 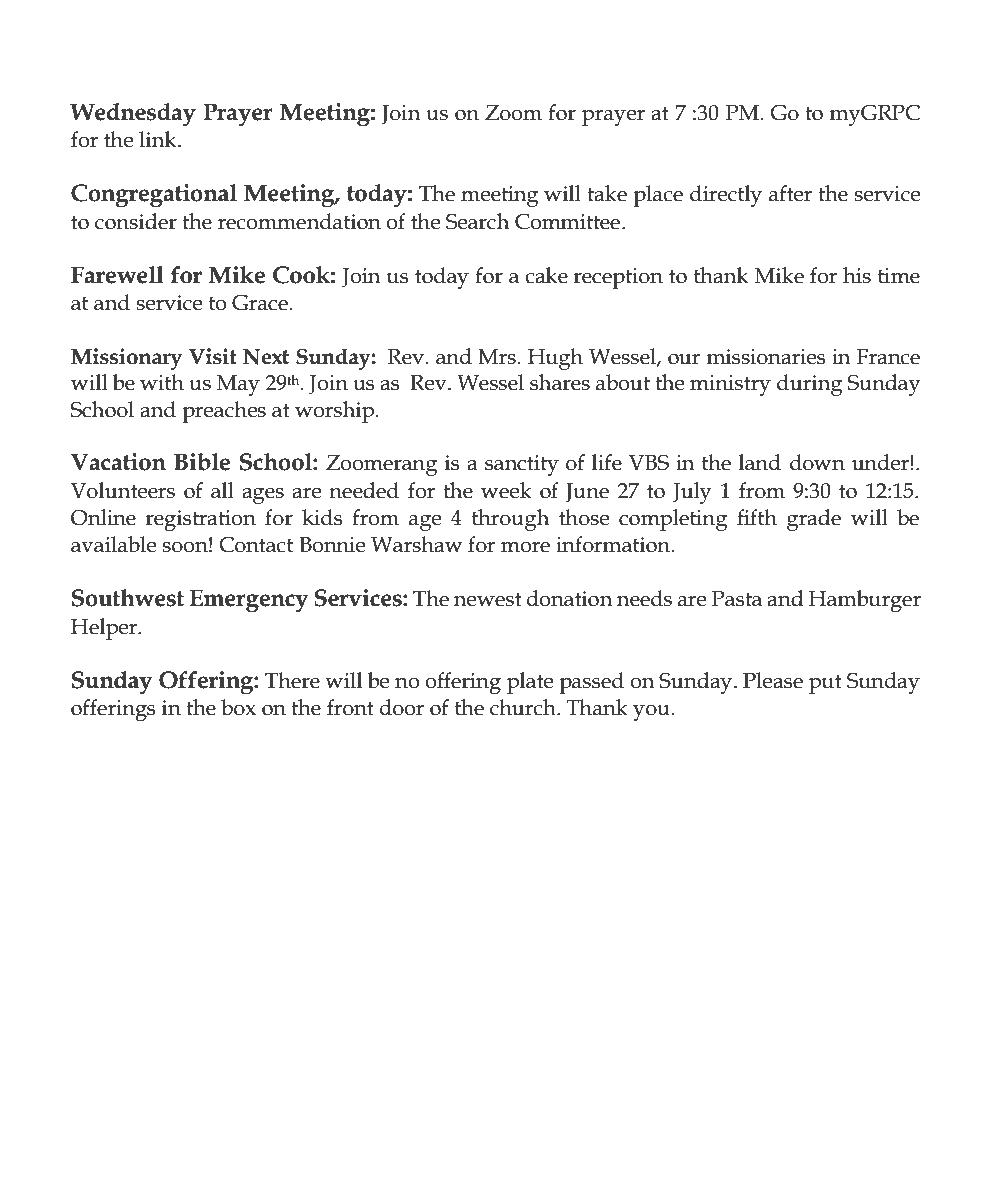 I want to click on after, so click(x=790, y=193).
